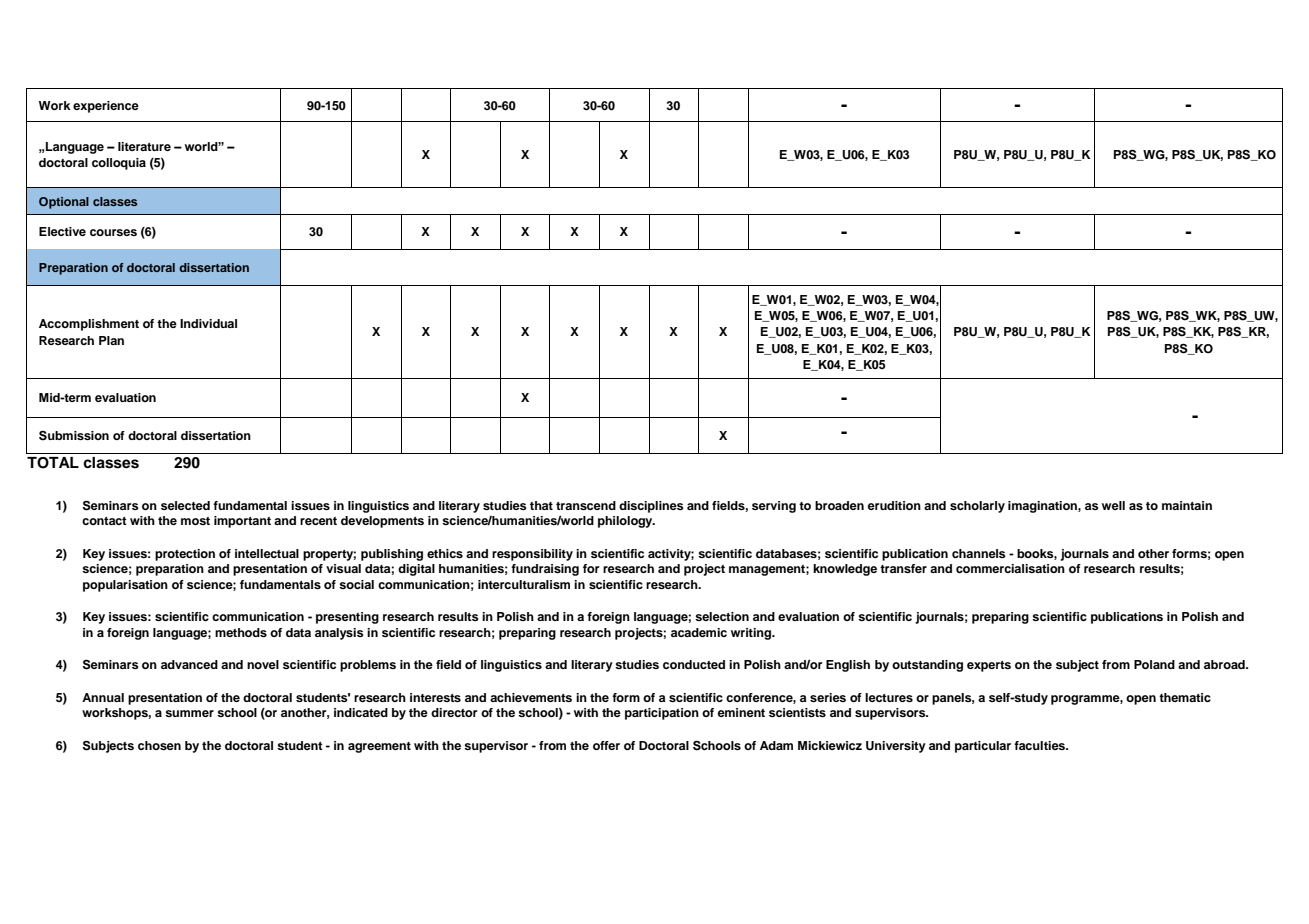  What do you see at coordinates (208, 323) in the document?
I see `Individual` at bounding box center [208, 323].
